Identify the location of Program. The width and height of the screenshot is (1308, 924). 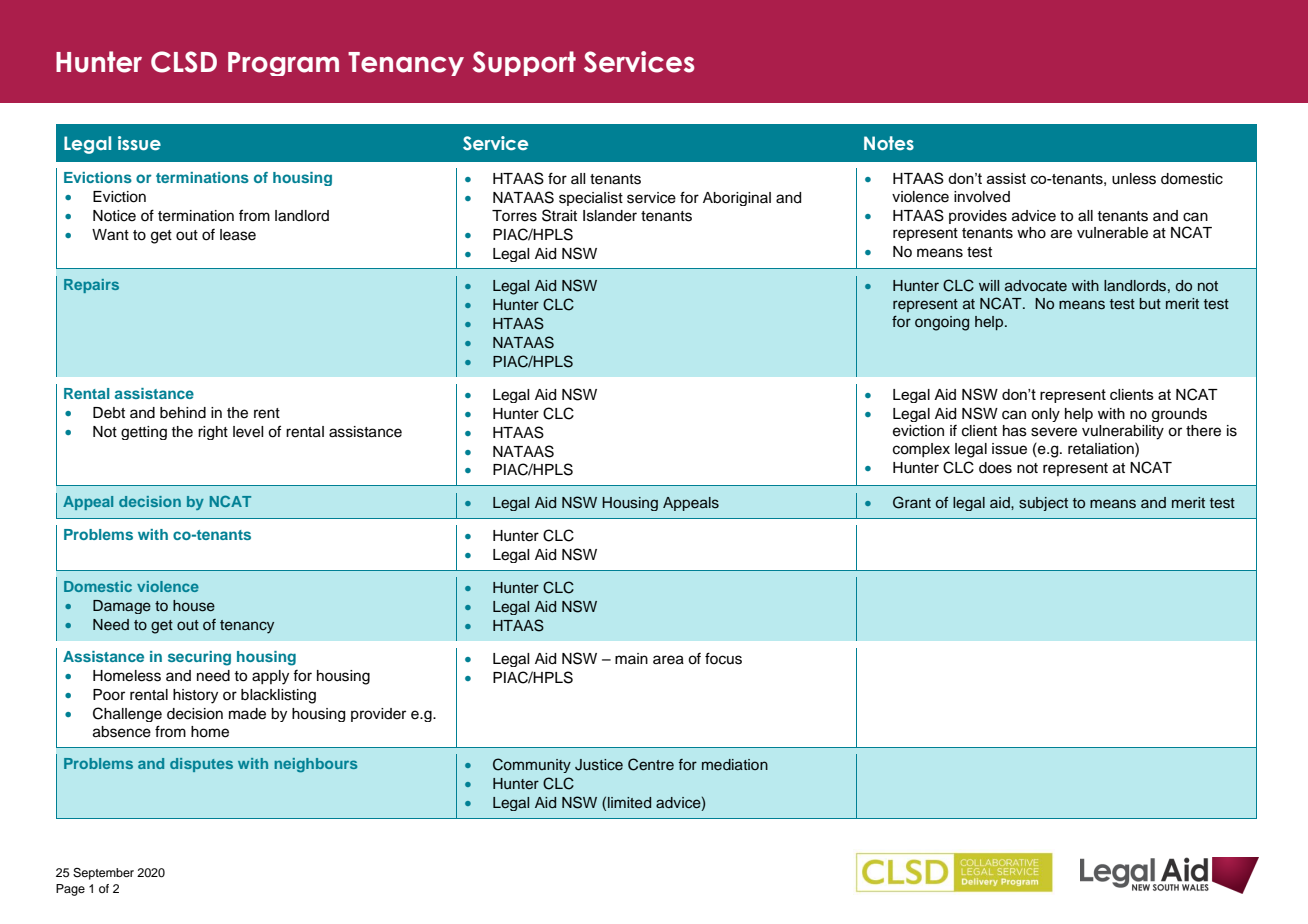
(283, 64).
